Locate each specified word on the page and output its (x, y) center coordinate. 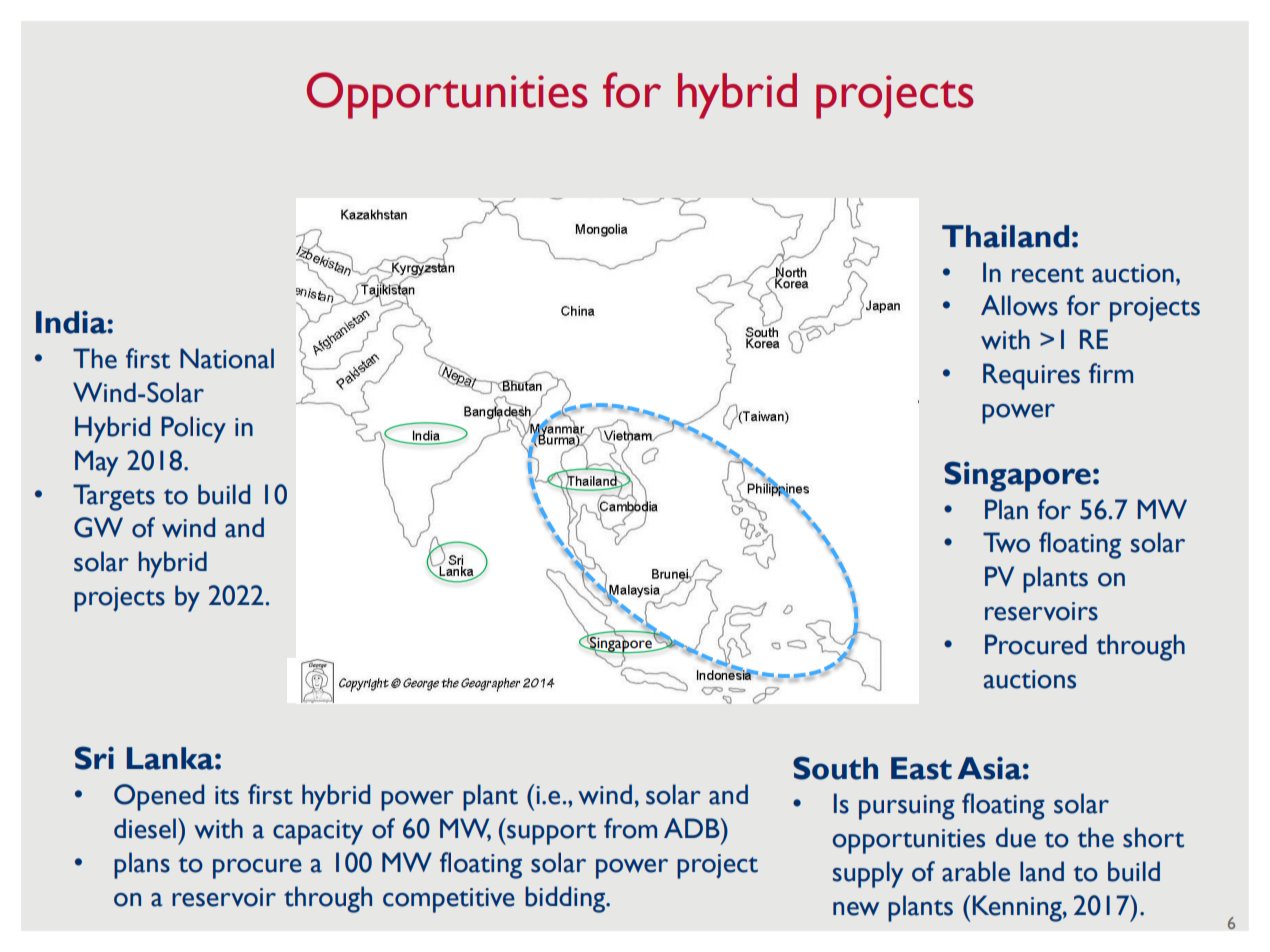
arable (976, 871)
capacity (318, 832)
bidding (566, 899)
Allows (1019, 305)
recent (1048, 275)
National (227, 358)
